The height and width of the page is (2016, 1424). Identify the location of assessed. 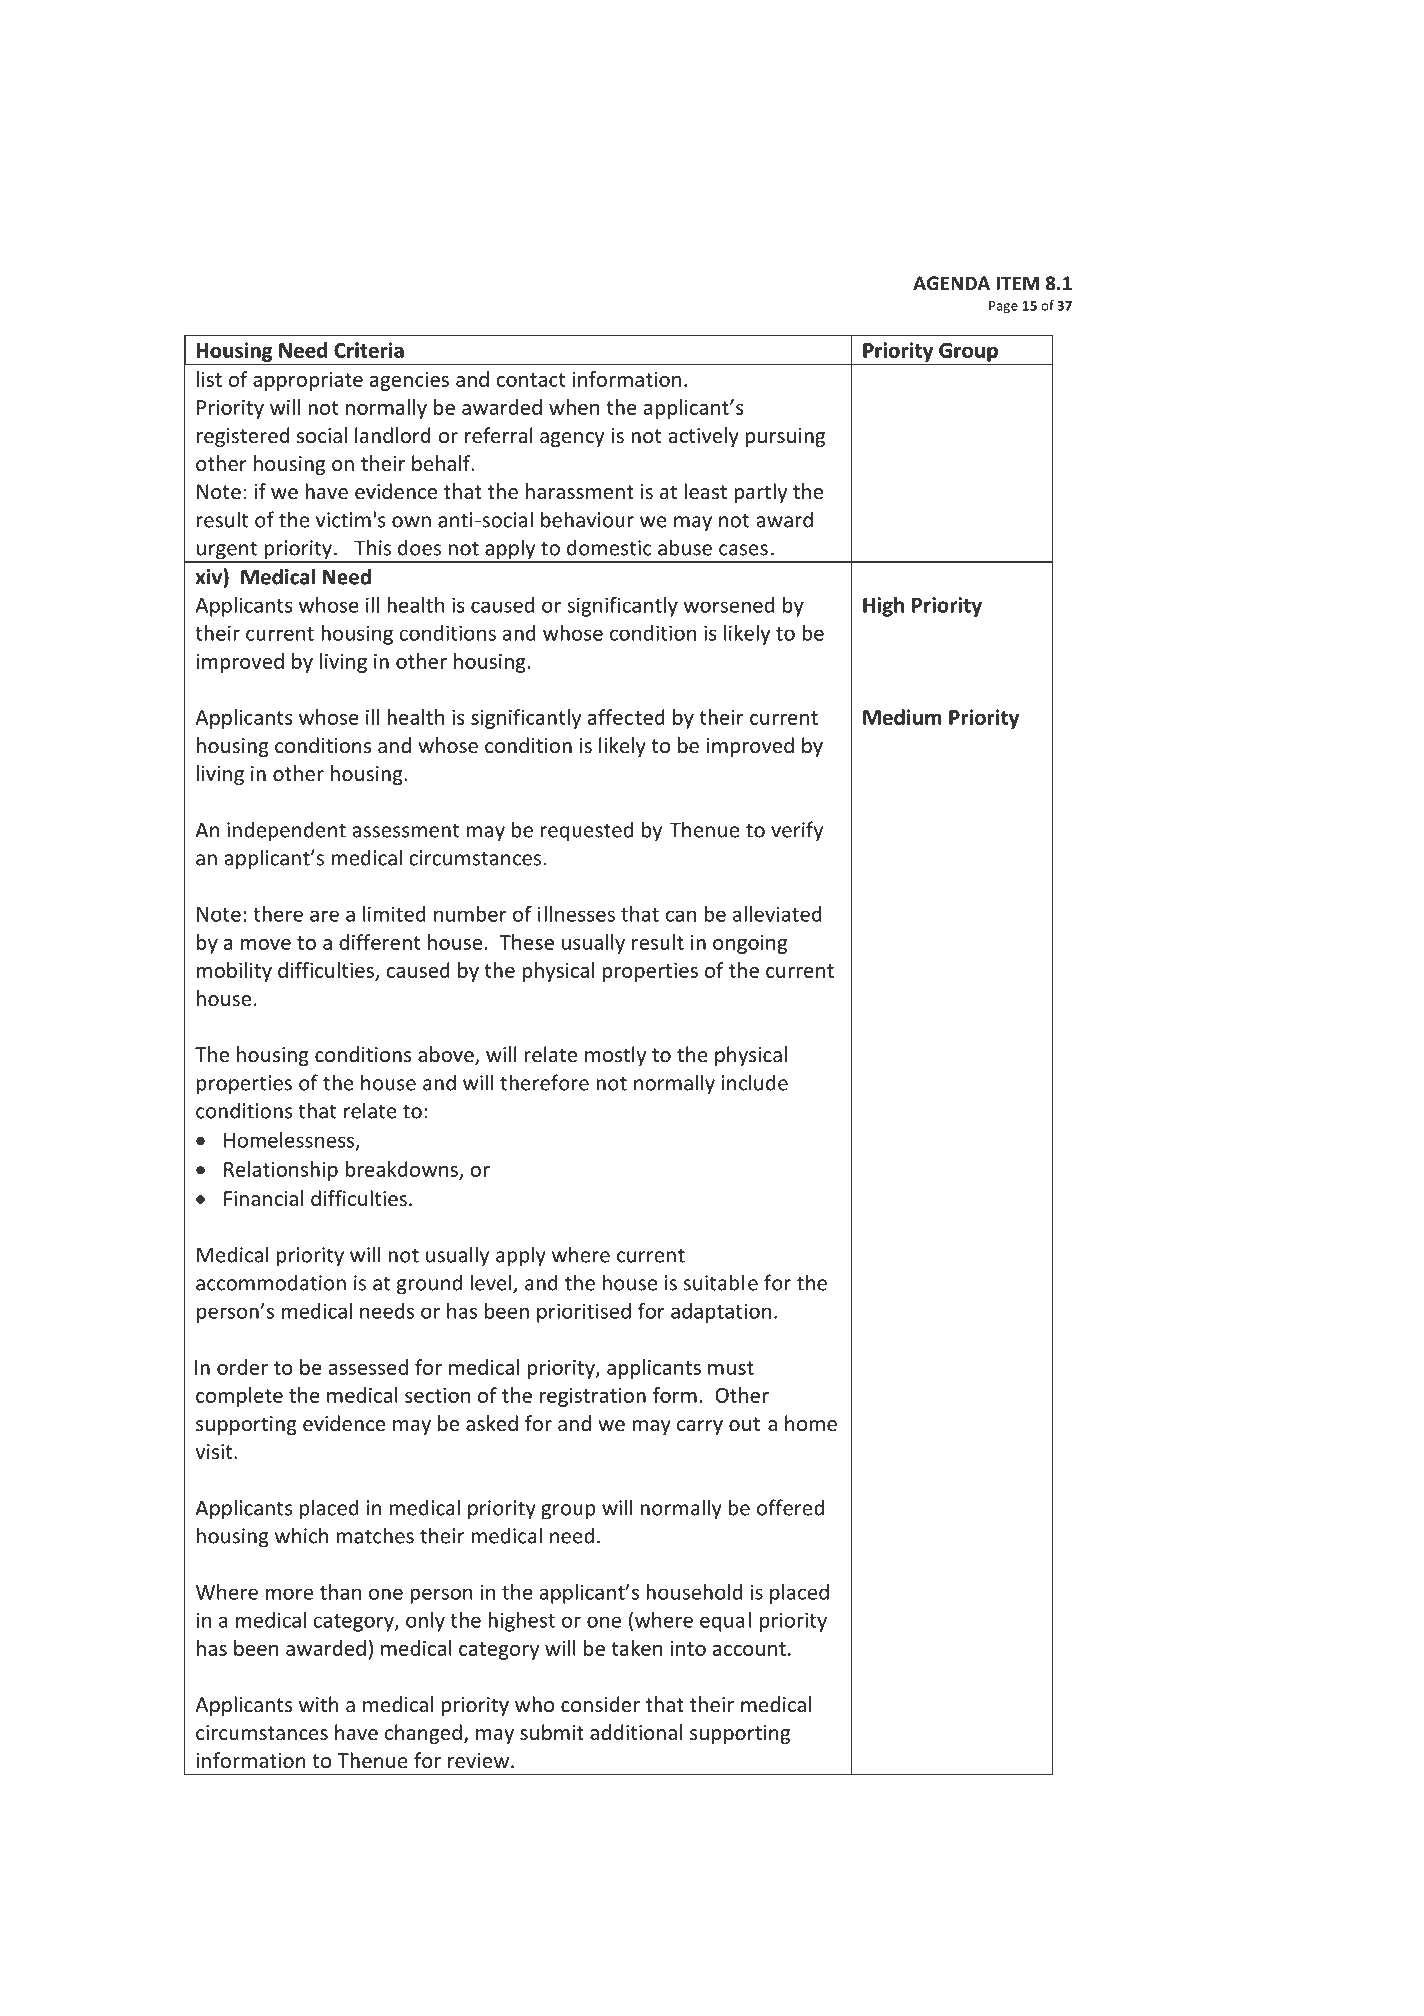
(368, 1367).
